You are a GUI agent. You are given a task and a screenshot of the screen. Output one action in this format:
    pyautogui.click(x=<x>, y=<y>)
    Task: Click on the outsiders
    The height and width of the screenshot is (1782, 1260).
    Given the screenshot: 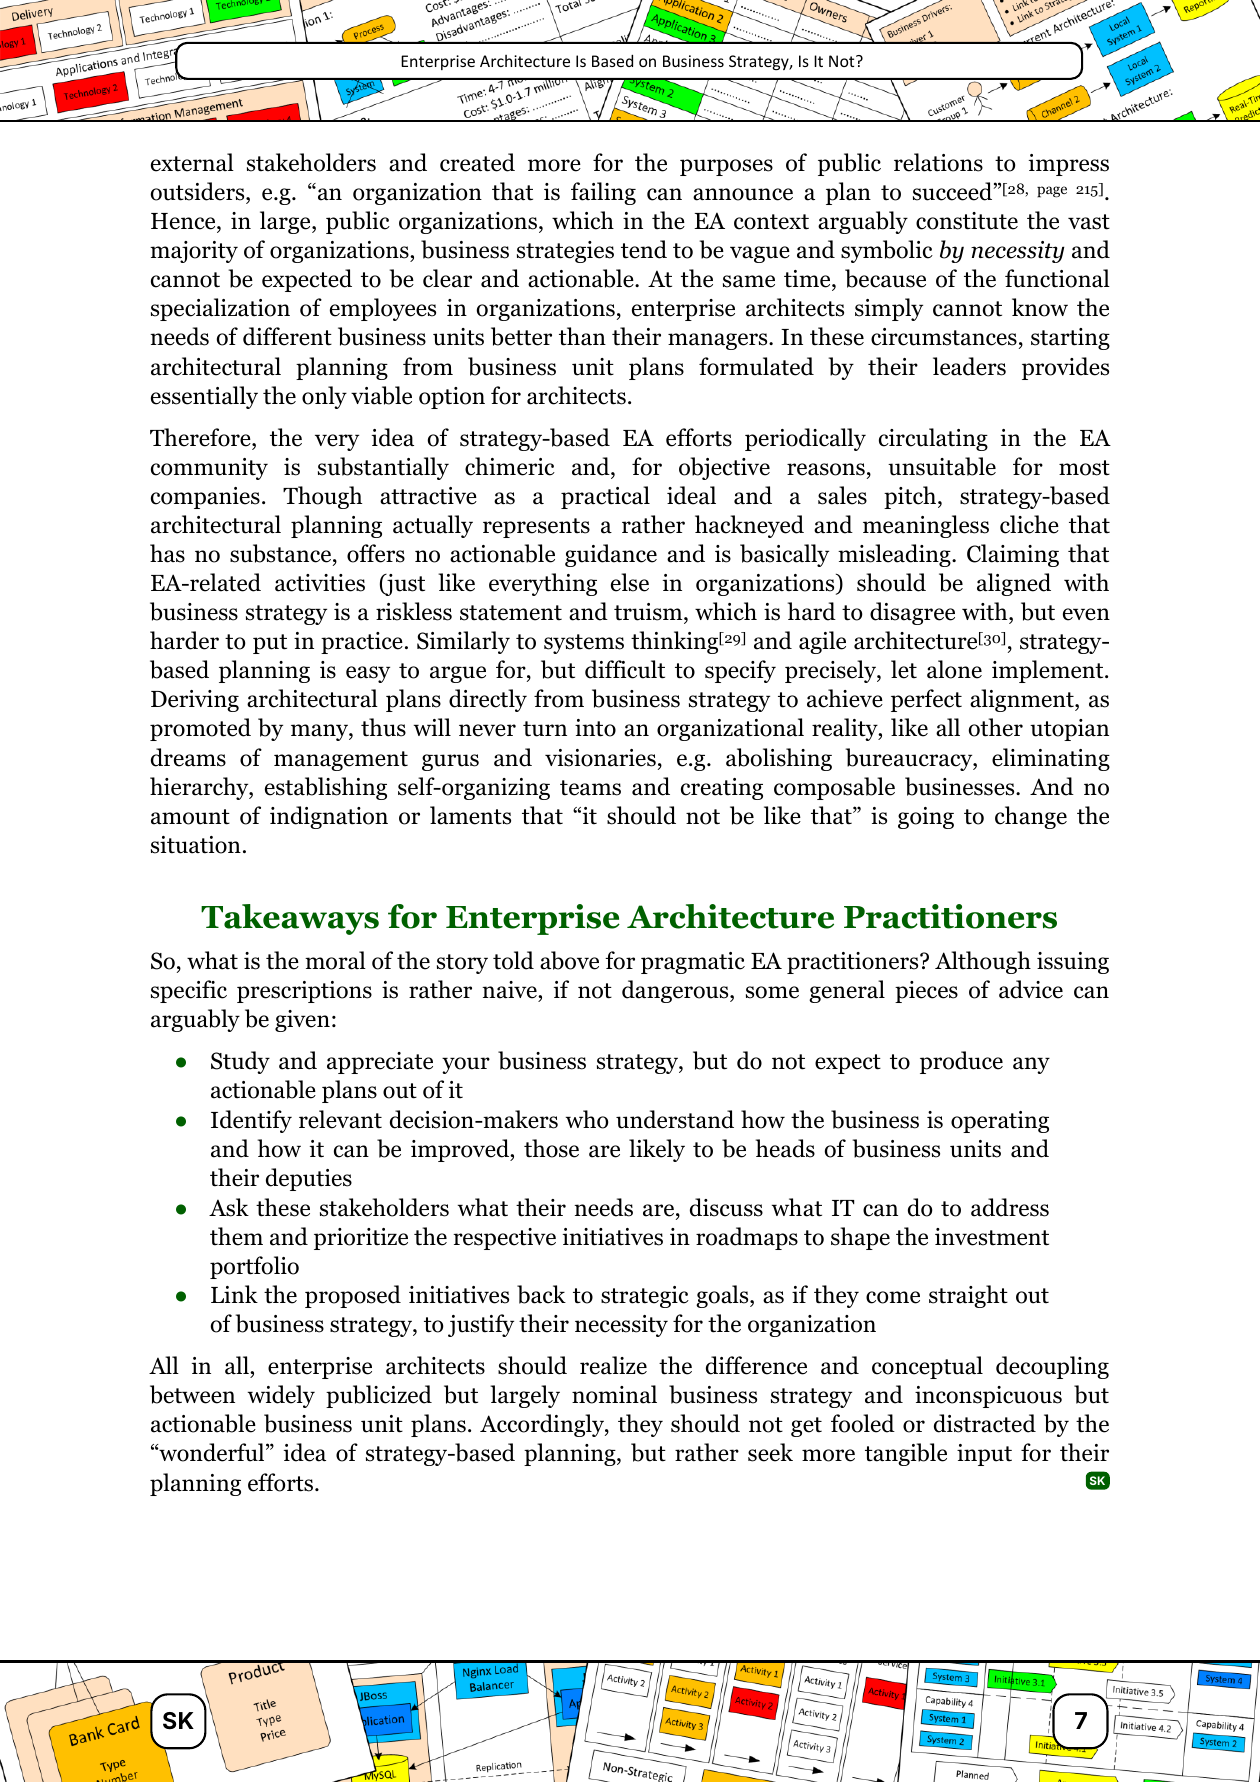 What is the action you would take?
    pyautogui.click(x=199, y=191)
